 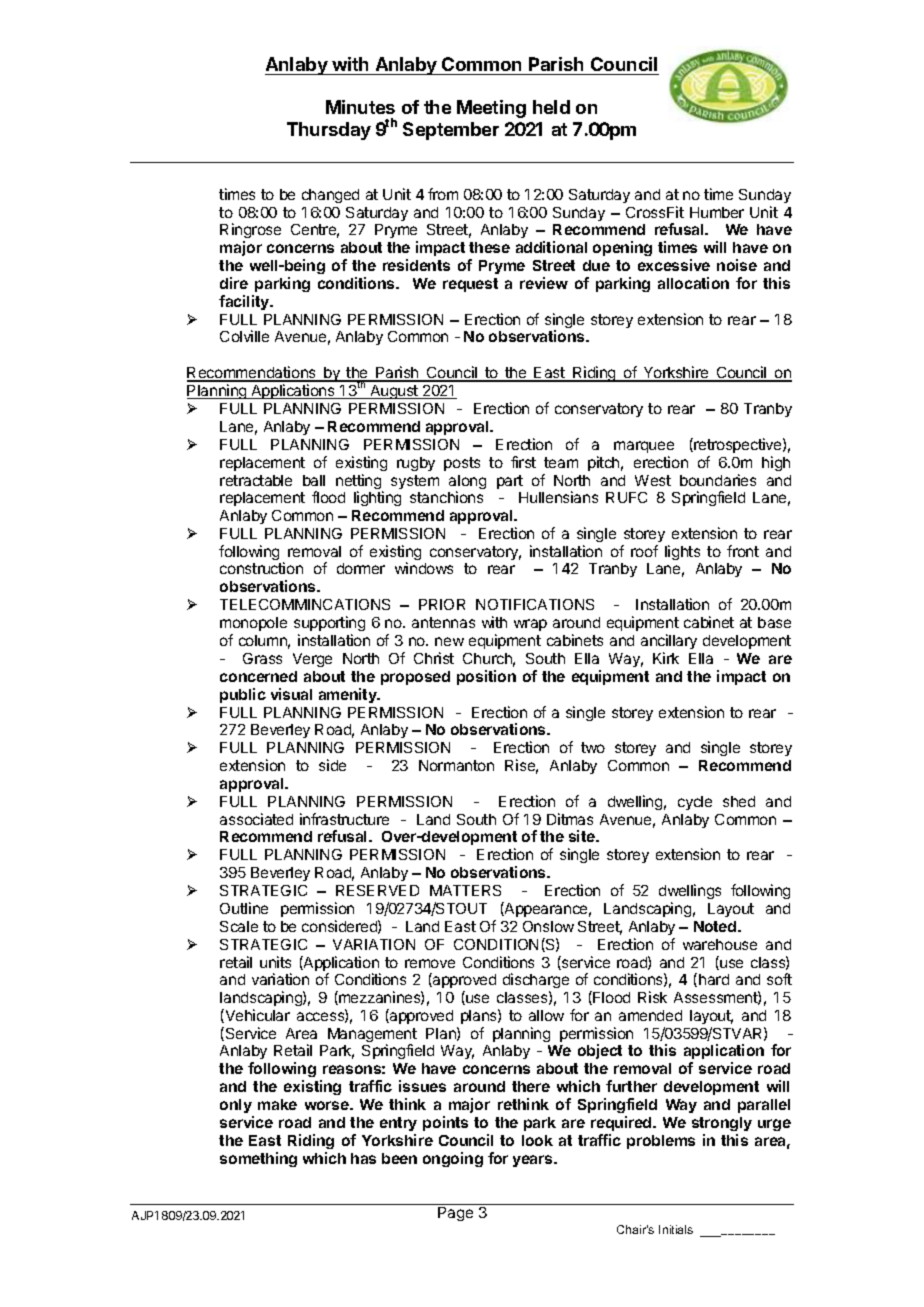 I want to click on associated, so click(x=256, y=819).
